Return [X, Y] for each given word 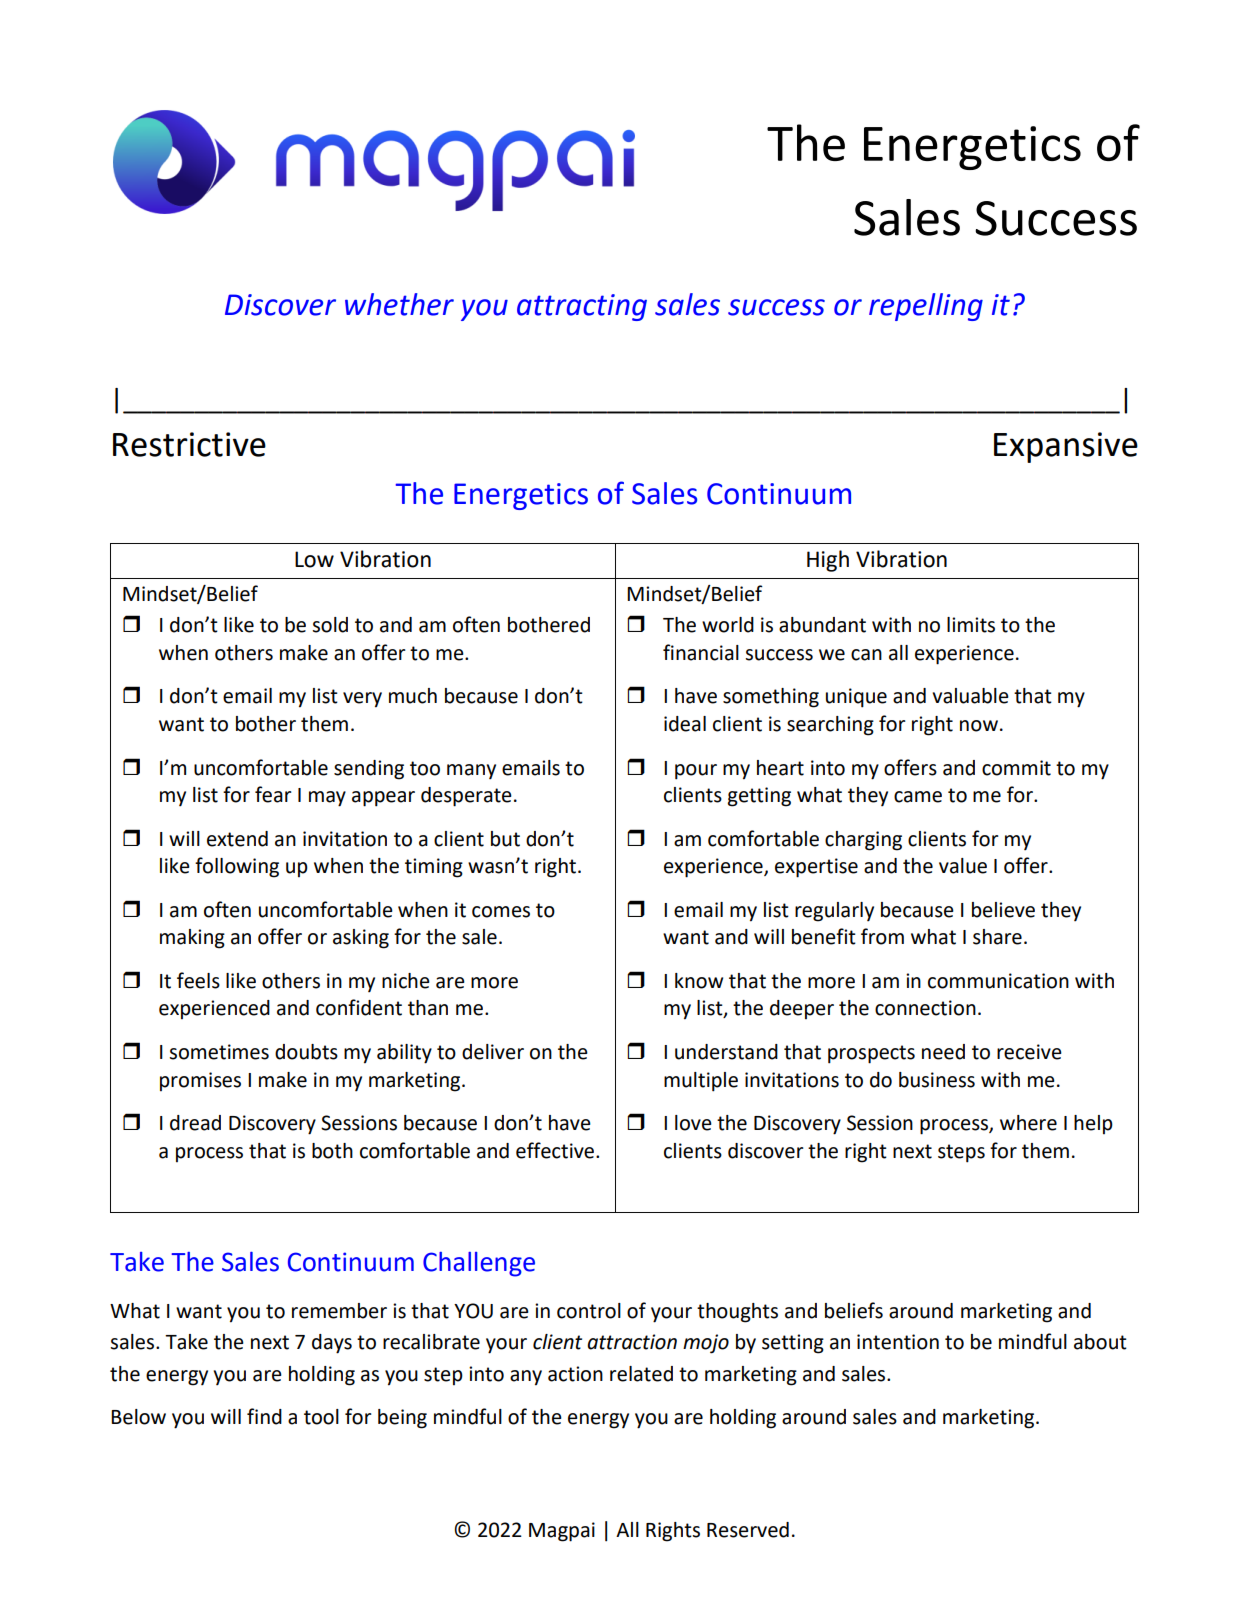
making [192, 939]
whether [399, 304]
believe [1003, 910]
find [264, 1416]
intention [898, 1342]
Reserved [748, 1530]
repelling [926, 307]
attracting [582, 307]
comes [501, 912]
